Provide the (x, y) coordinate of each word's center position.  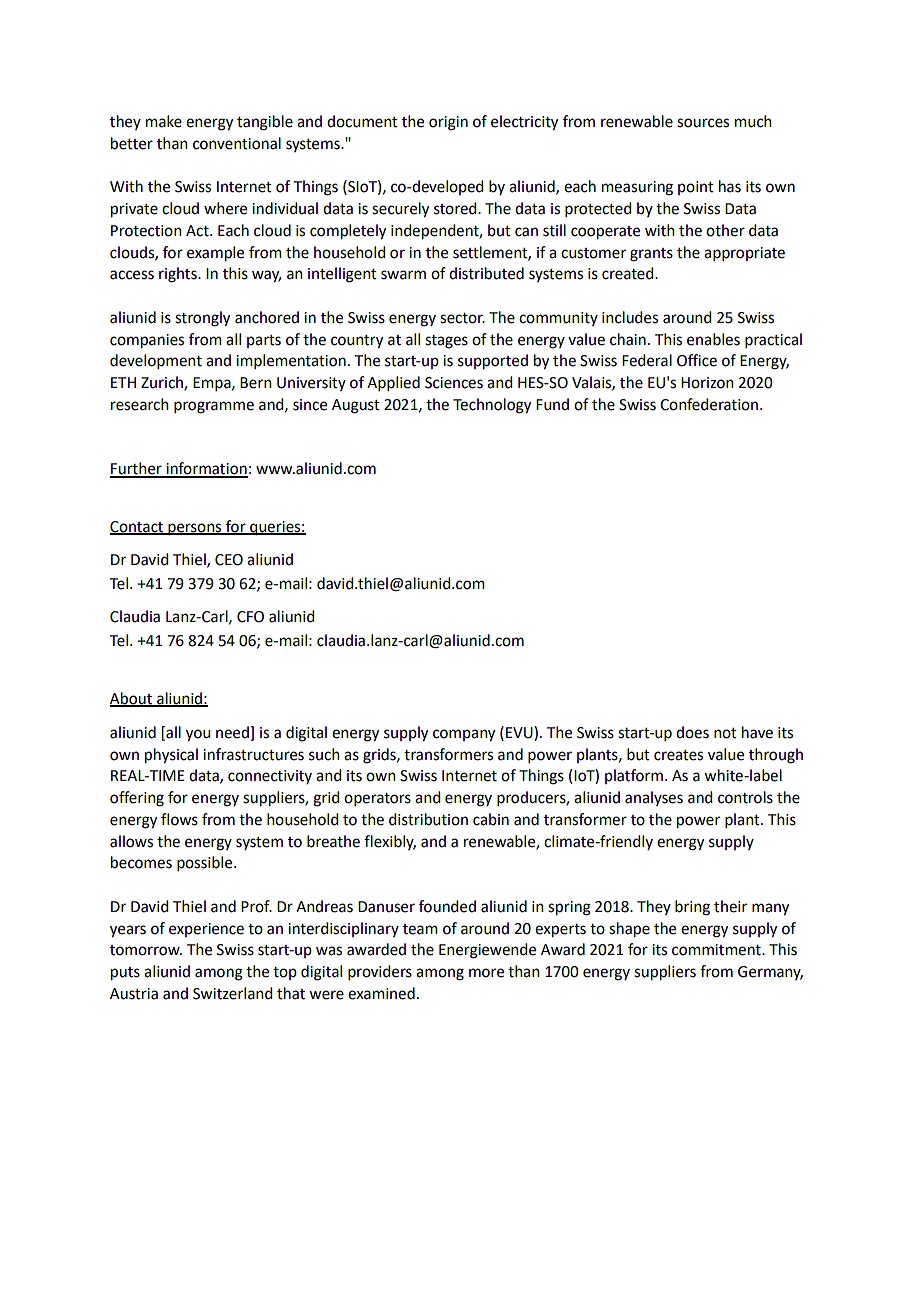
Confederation (710, 404)
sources (703, 123)
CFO (250, 617)
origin (448, 123)
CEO (229, 560)
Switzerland (232, 993)
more (486, 973)
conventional (237, 143)
